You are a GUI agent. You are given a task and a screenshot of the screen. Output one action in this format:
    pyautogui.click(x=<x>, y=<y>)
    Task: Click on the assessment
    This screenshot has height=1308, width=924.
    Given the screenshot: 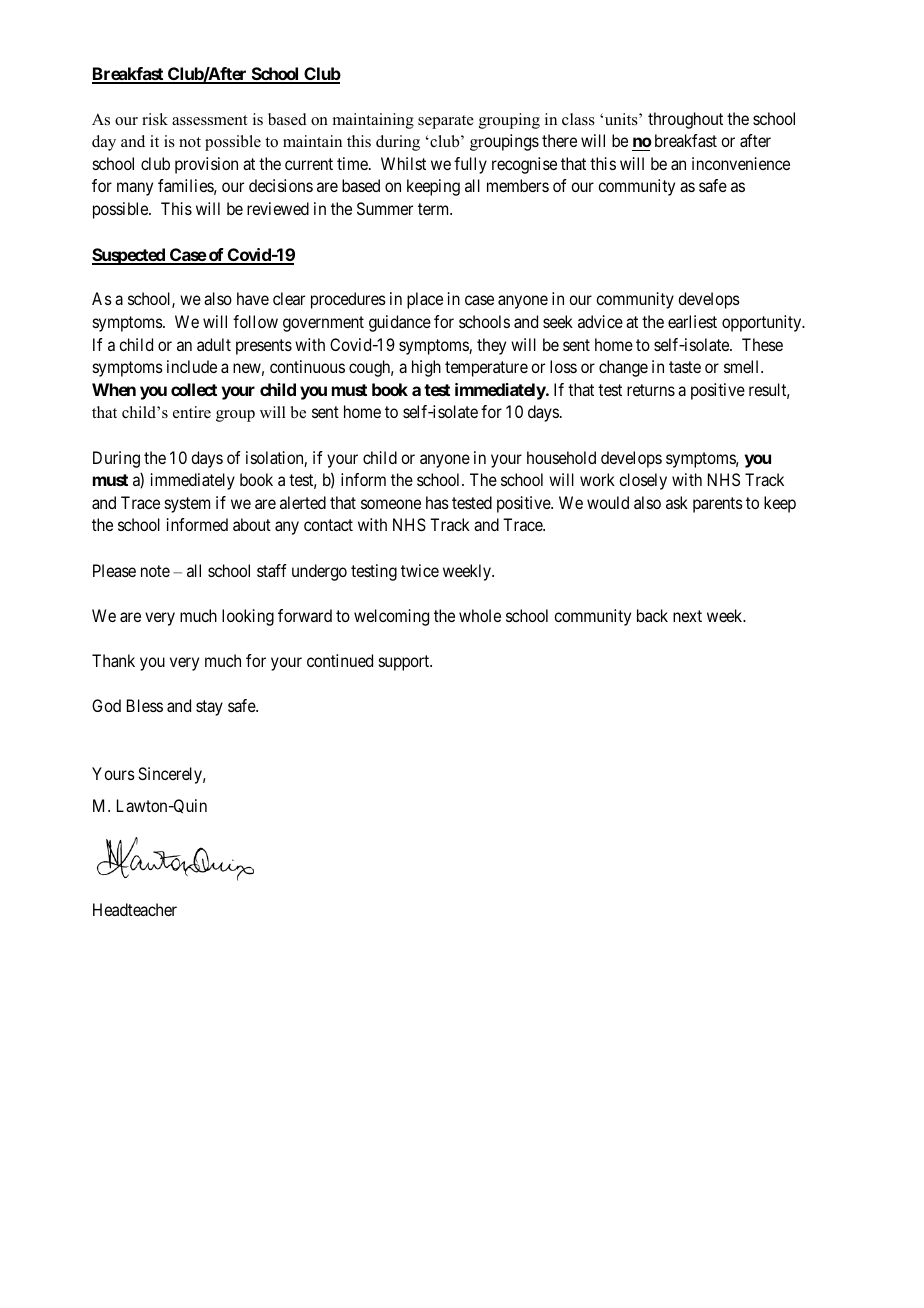 What is the action you would take?
    pyautogui.click(x=209, y=120)
